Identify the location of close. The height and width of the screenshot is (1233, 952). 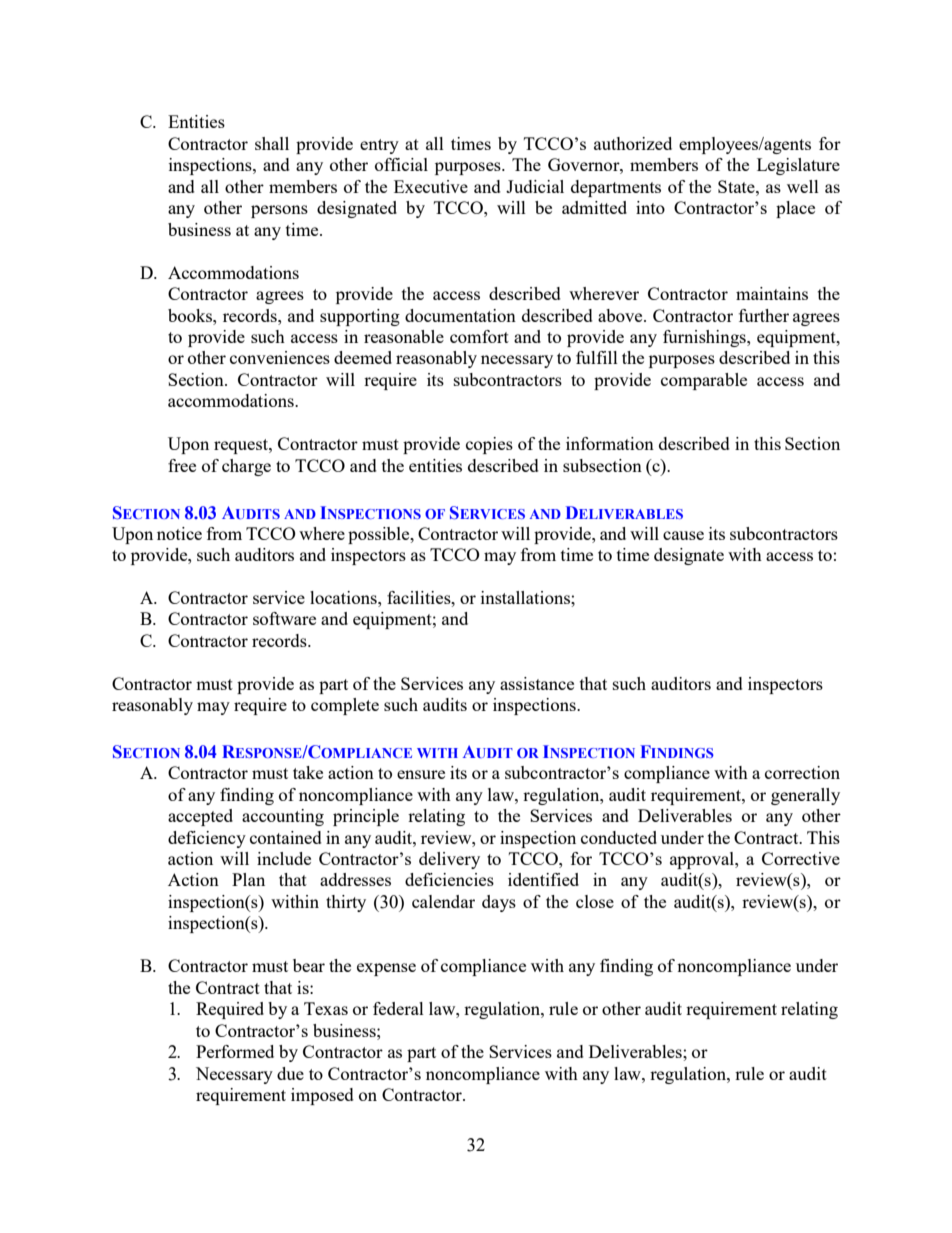
(595, 901).
